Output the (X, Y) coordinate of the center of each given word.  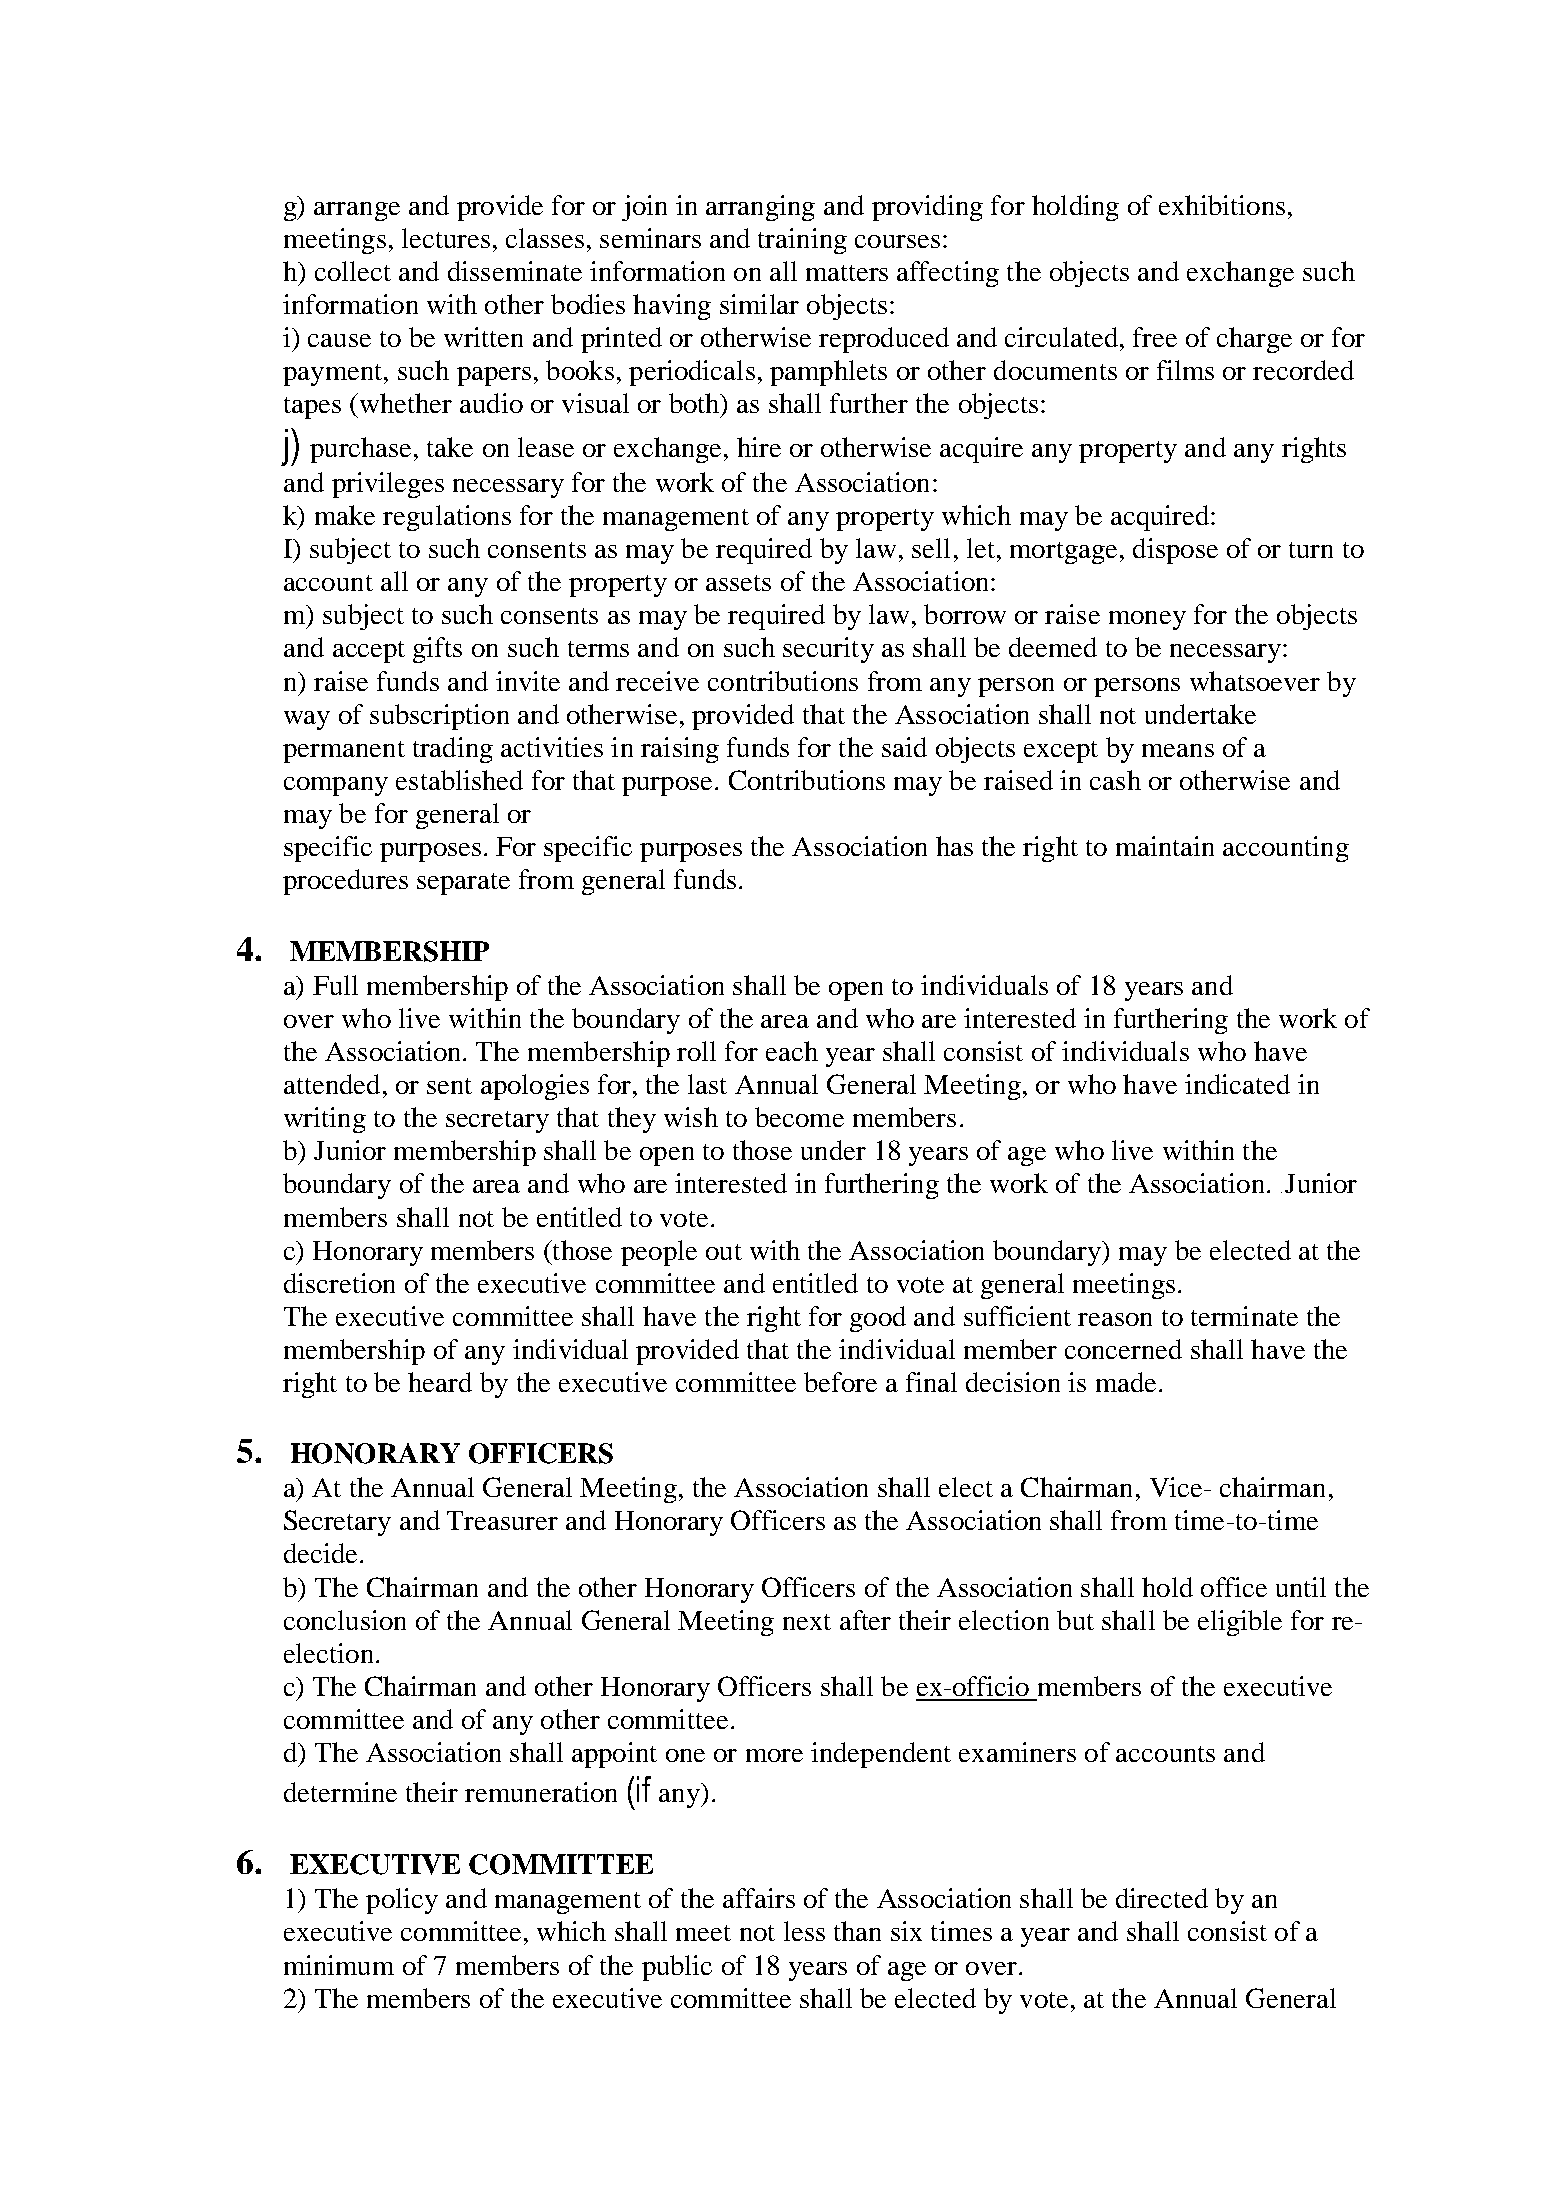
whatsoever (1255, 681)
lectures (446, 238)
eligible (1240, 1623)
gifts (437, 650)
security (828, 650)
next (807, 1622)
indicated (1237, 1084)
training (802, 241)
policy (402, 1901)
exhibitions (1222, 205)
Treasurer (502, 1520)
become (799, 1117)
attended (332, 1084)
